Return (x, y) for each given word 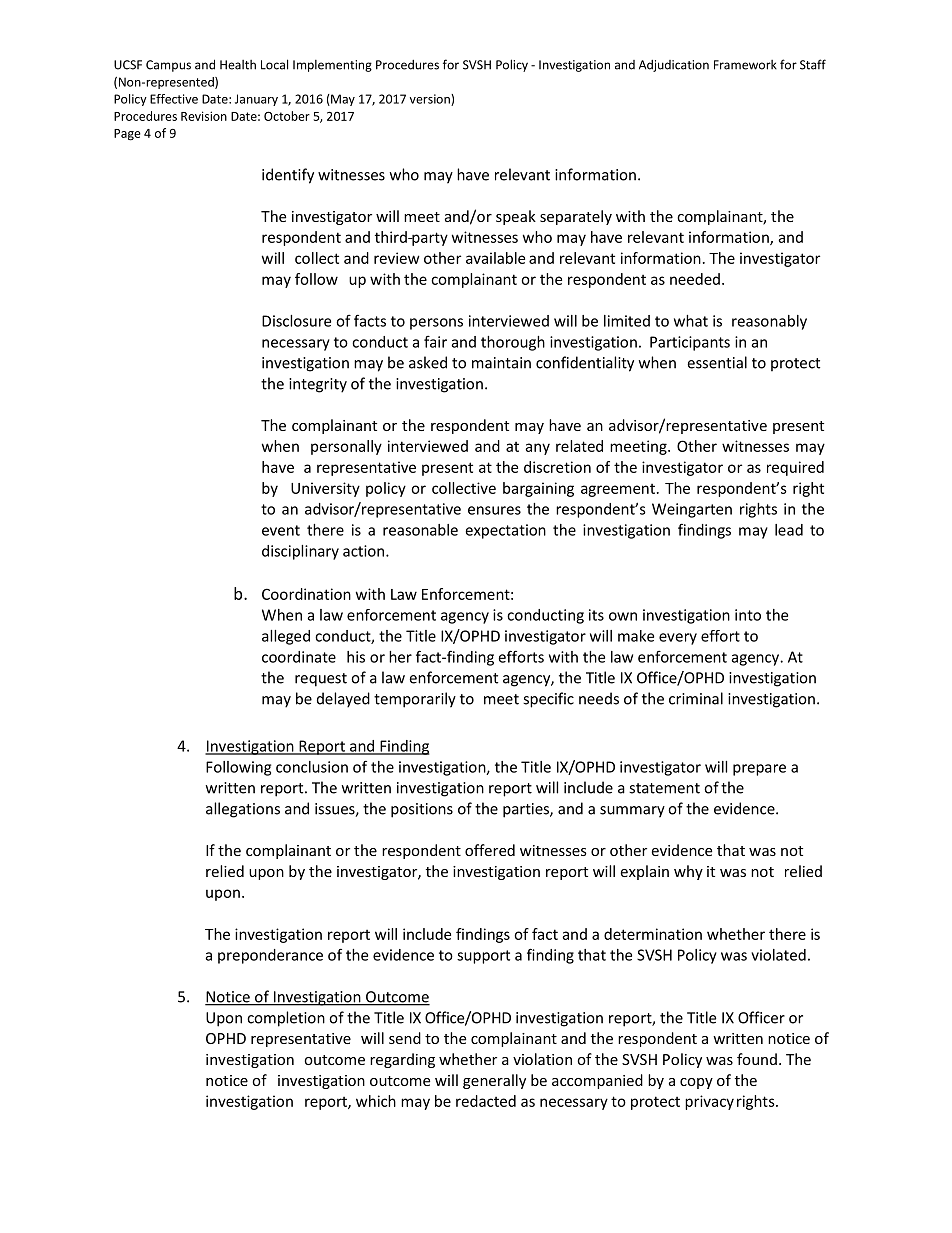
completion (286, 1019)
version (431, 100)
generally (494, 1081)
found (757, 1059)
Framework (745, 65)
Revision (204, 116)
